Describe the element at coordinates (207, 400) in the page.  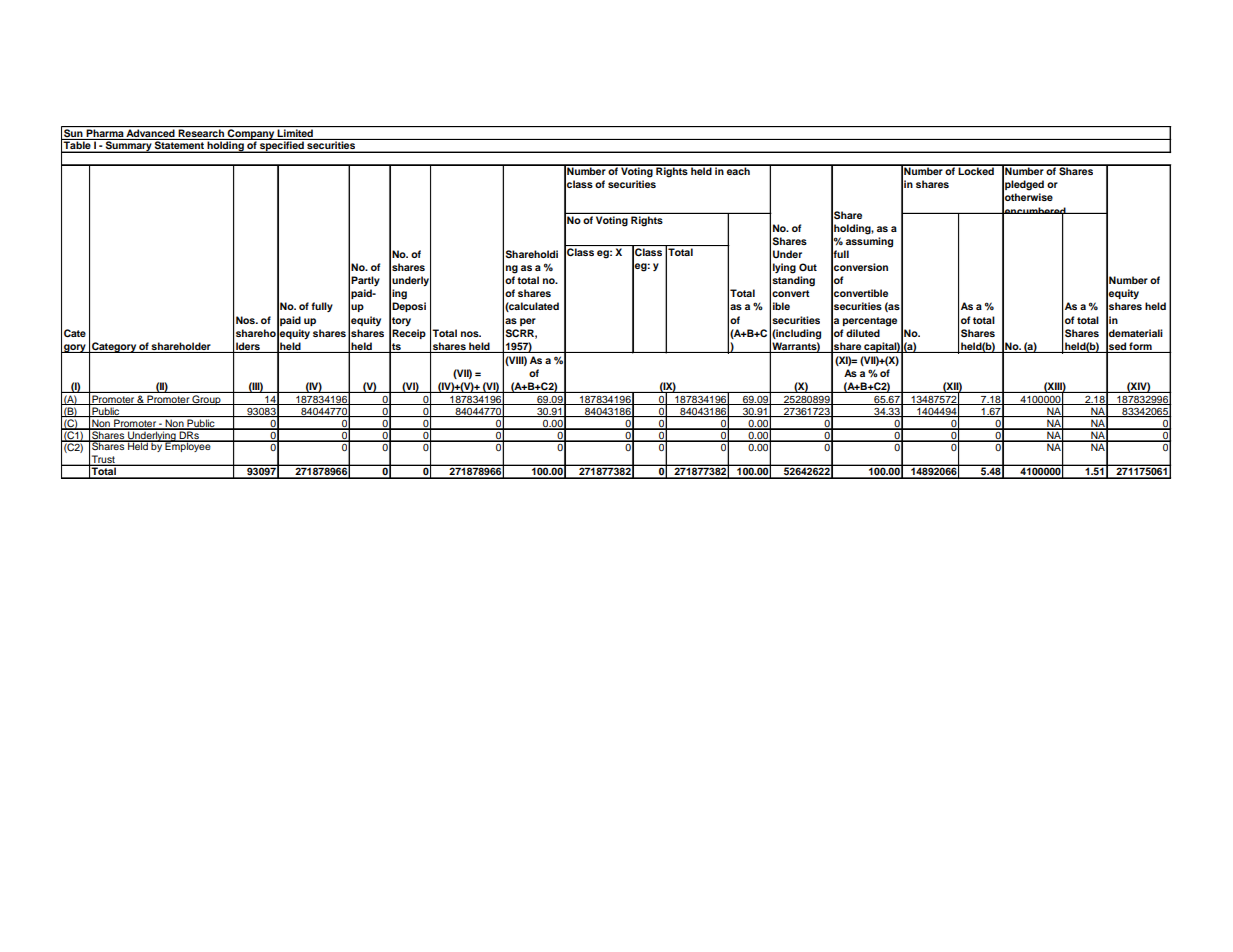
I see `Group` at that location.
